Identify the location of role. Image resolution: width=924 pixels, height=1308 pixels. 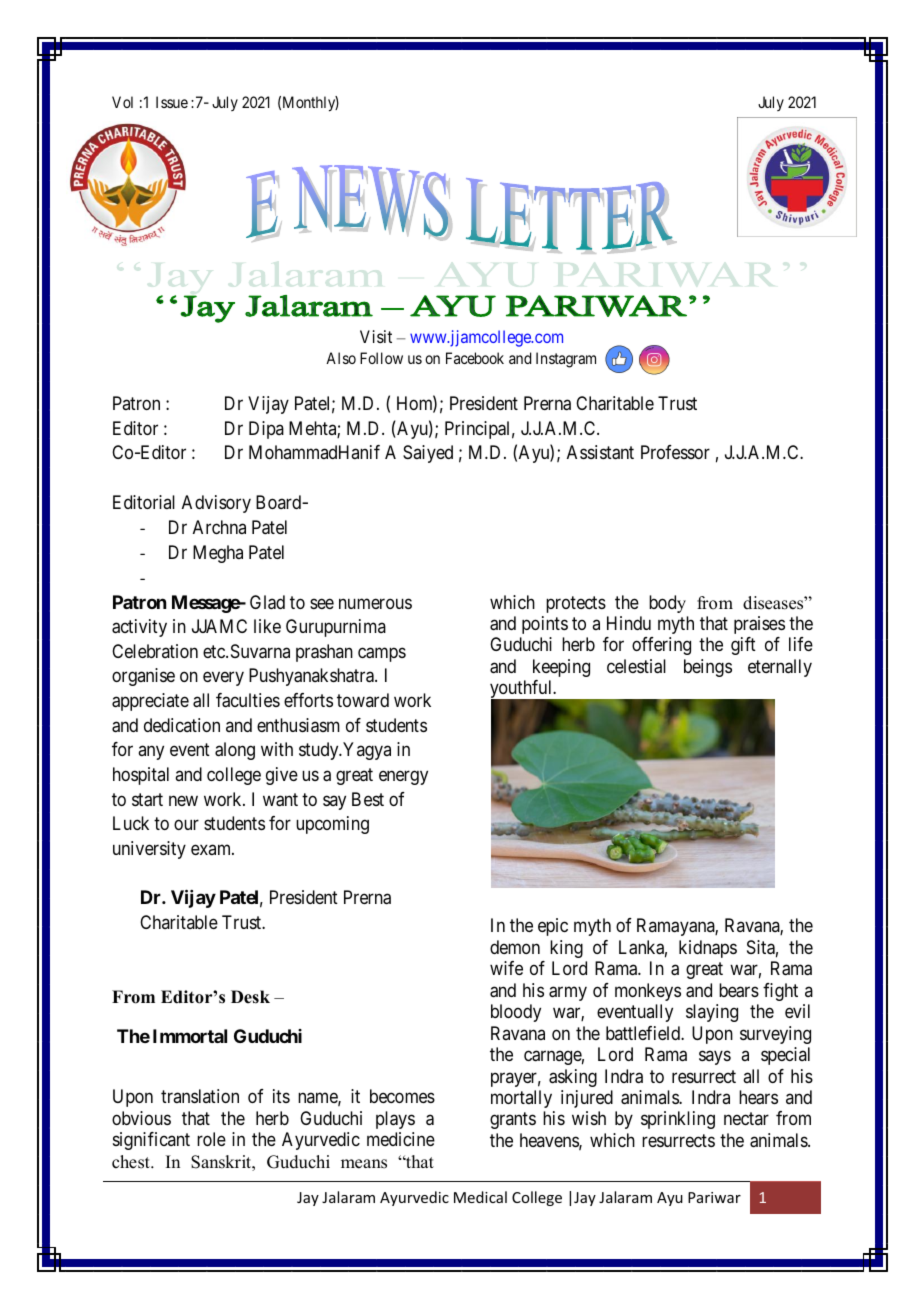
(211, 1139).
